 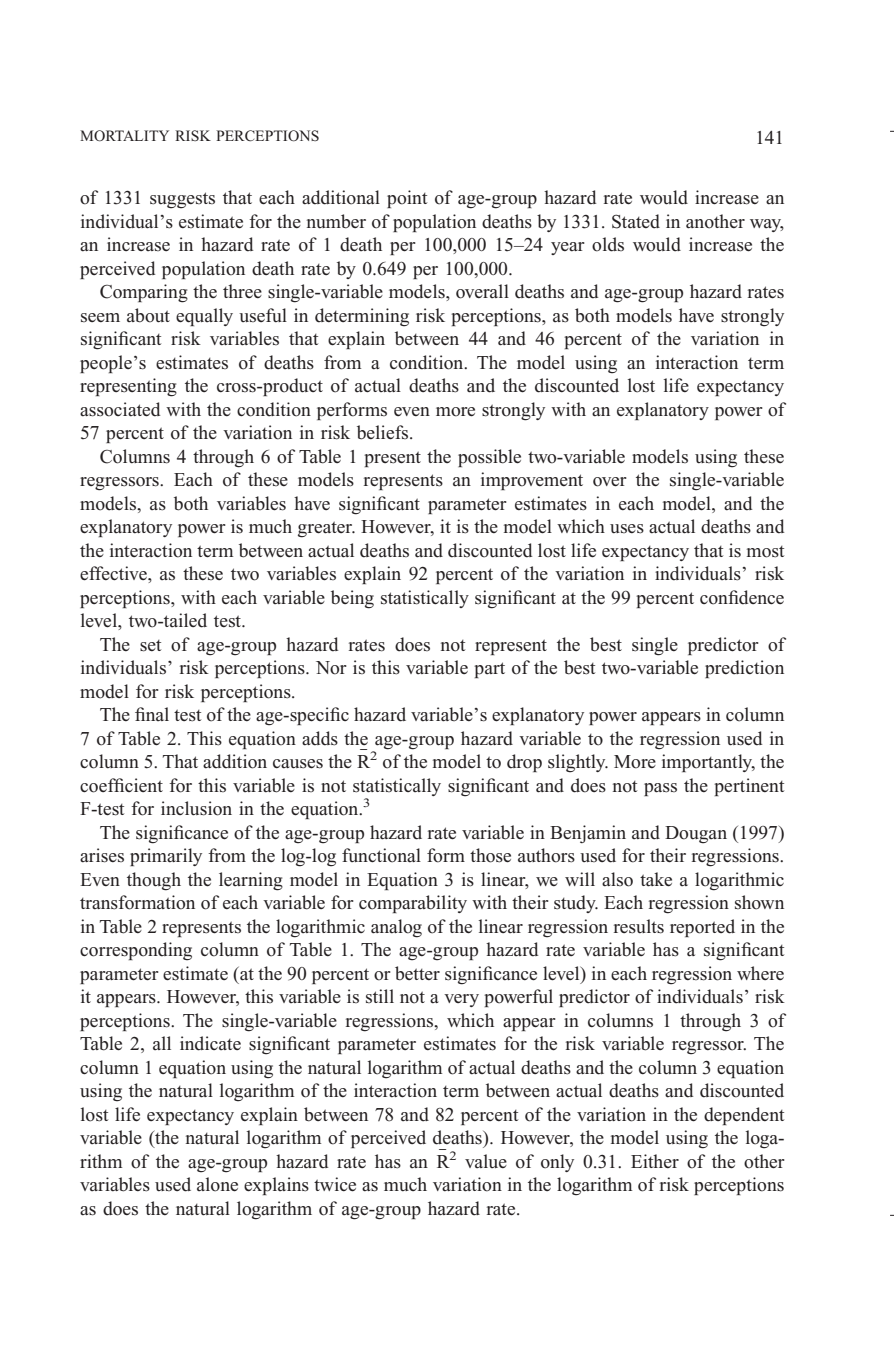 What do you see at coordinates (407, 199) in the screenshot?
I see `point` at bounding box center [407, 199].
